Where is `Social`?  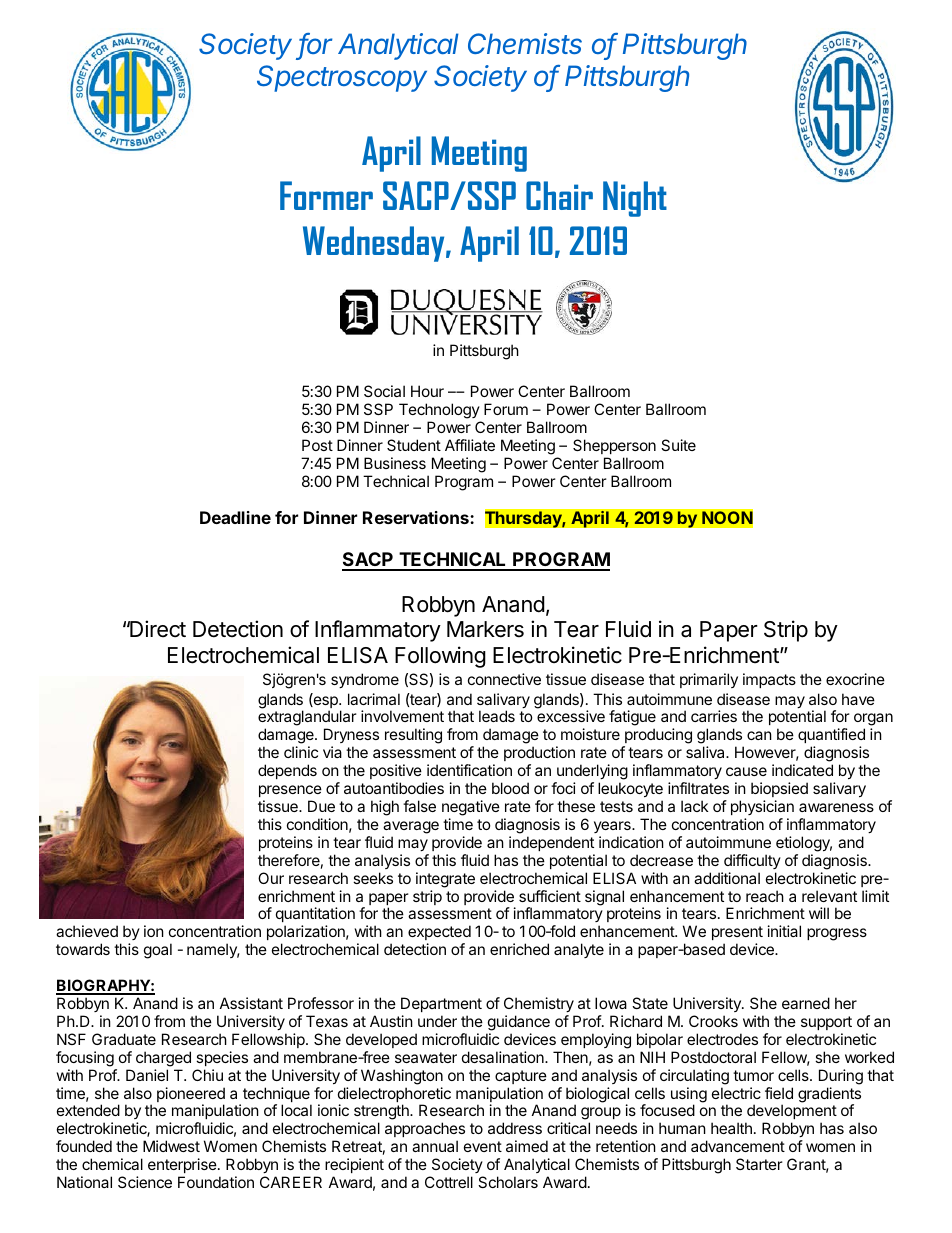 Social is located at coordinates (384, 391).
